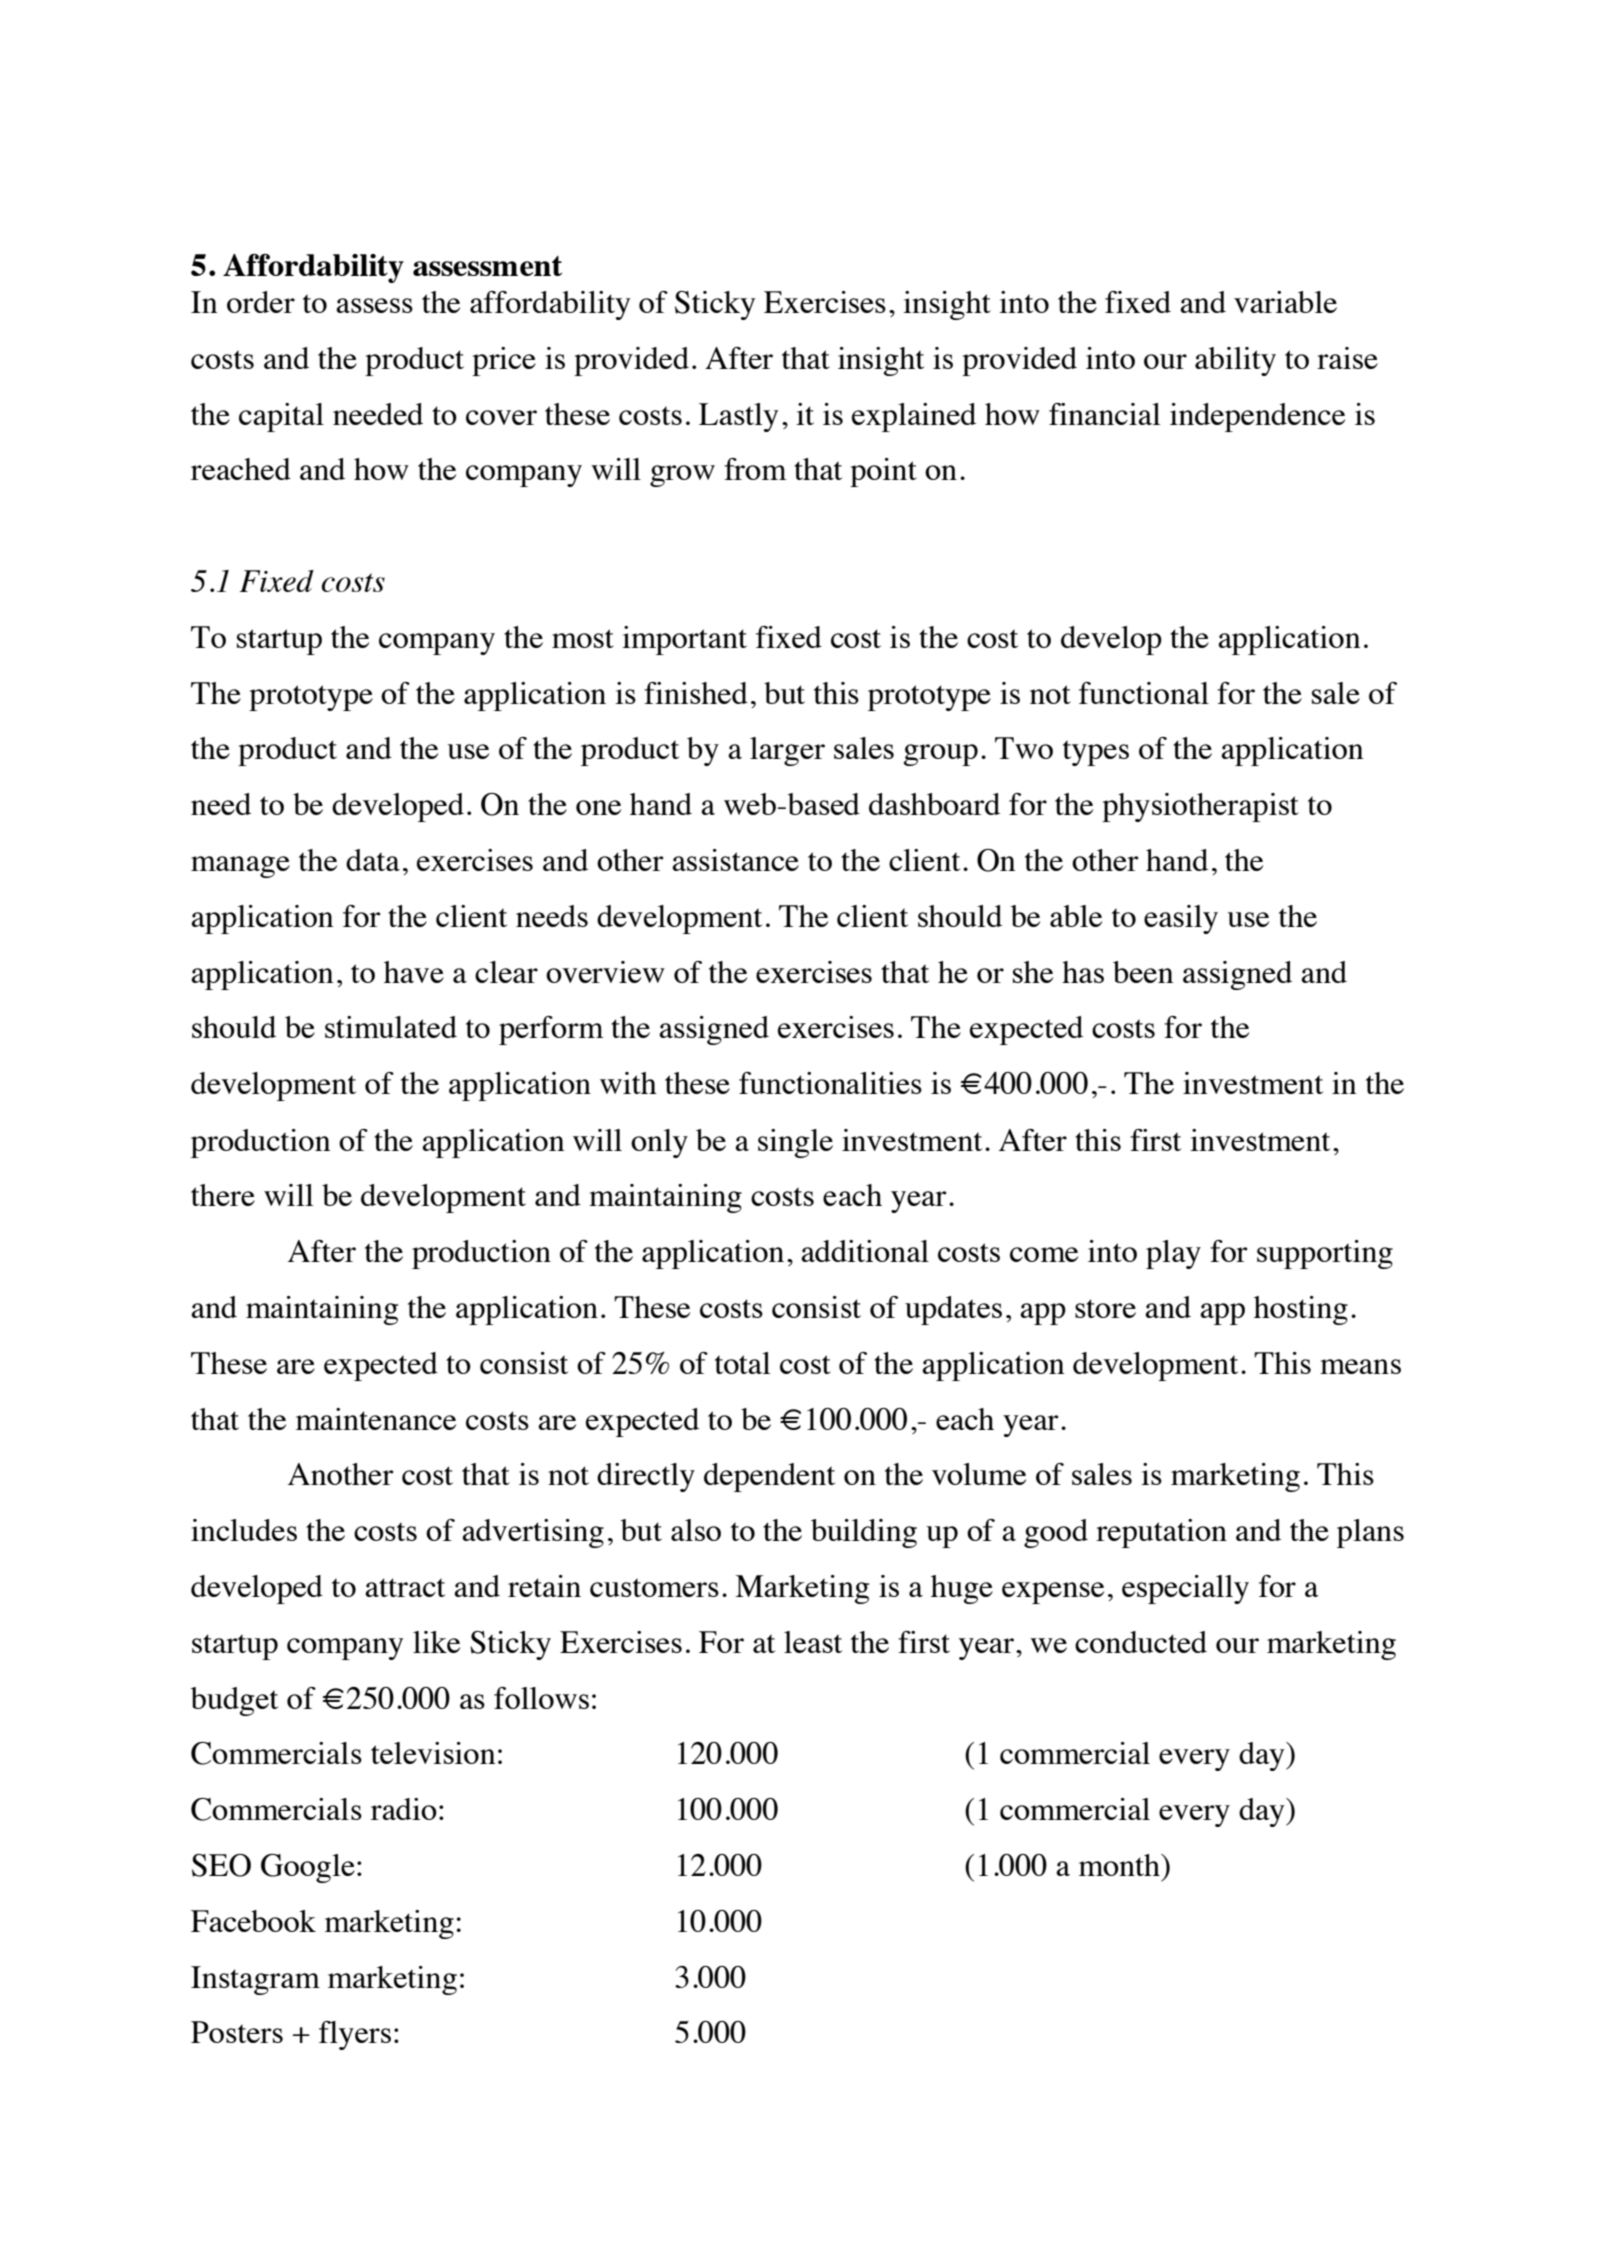 The height and width of the page is (2261, 1598). Describe the element at coordinates (739, 417) in the page. I see `Lastly` at that location.
